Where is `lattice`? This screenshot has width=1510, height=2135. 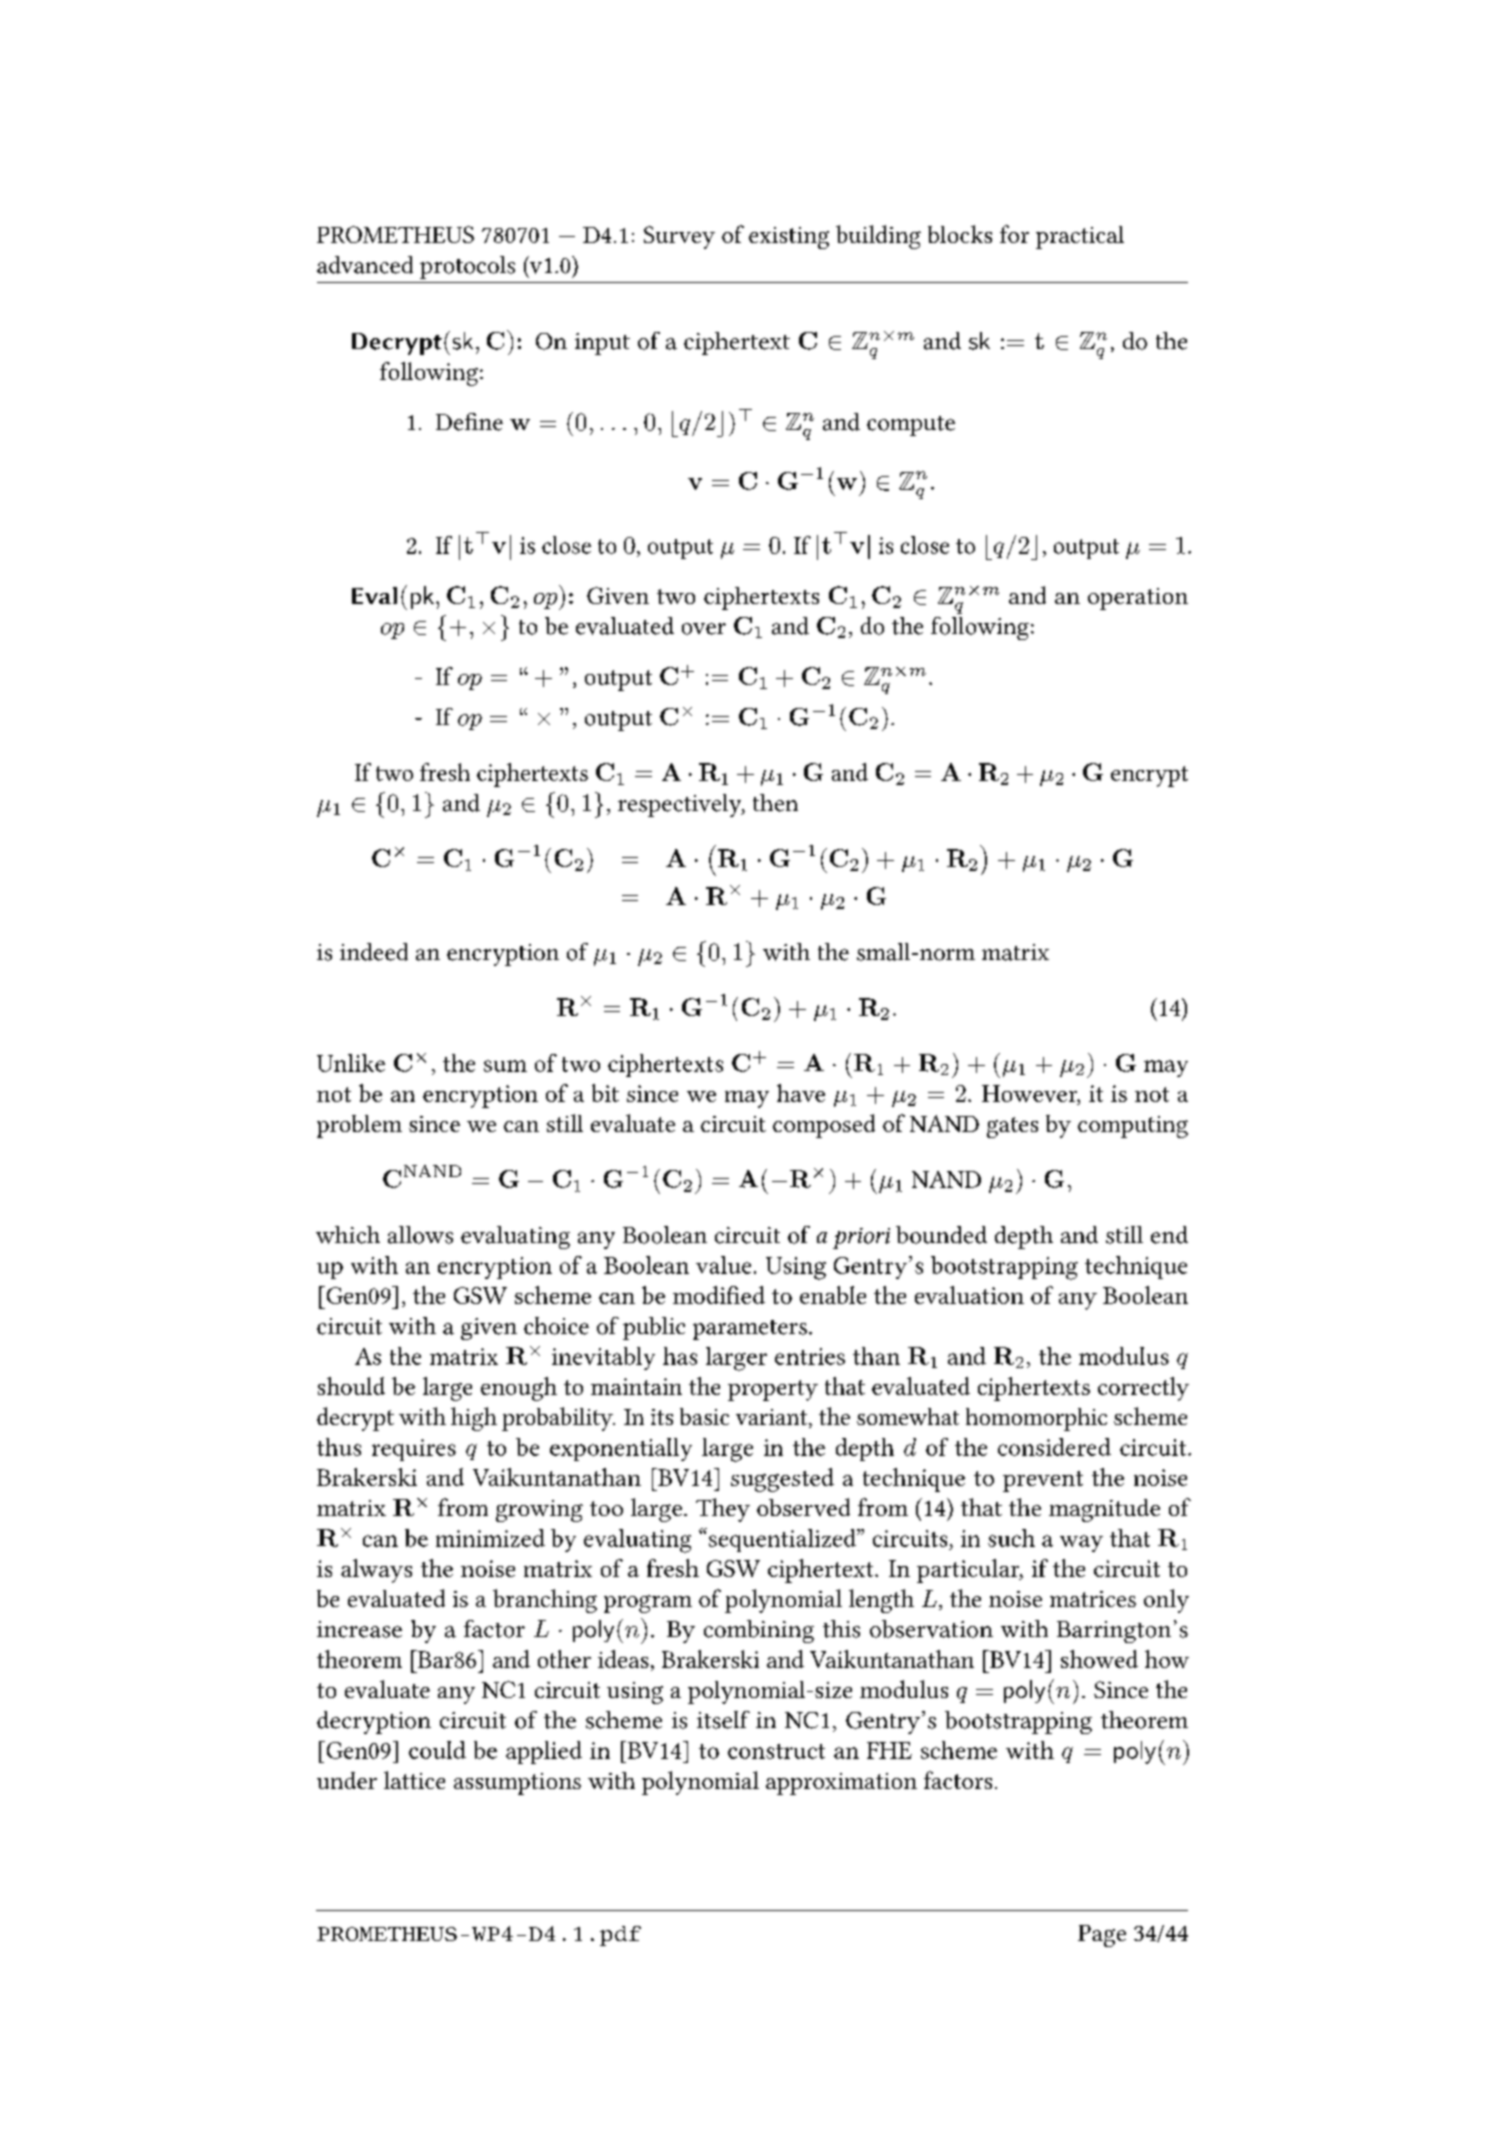
lattice is located at coordinates (414, 1780).
